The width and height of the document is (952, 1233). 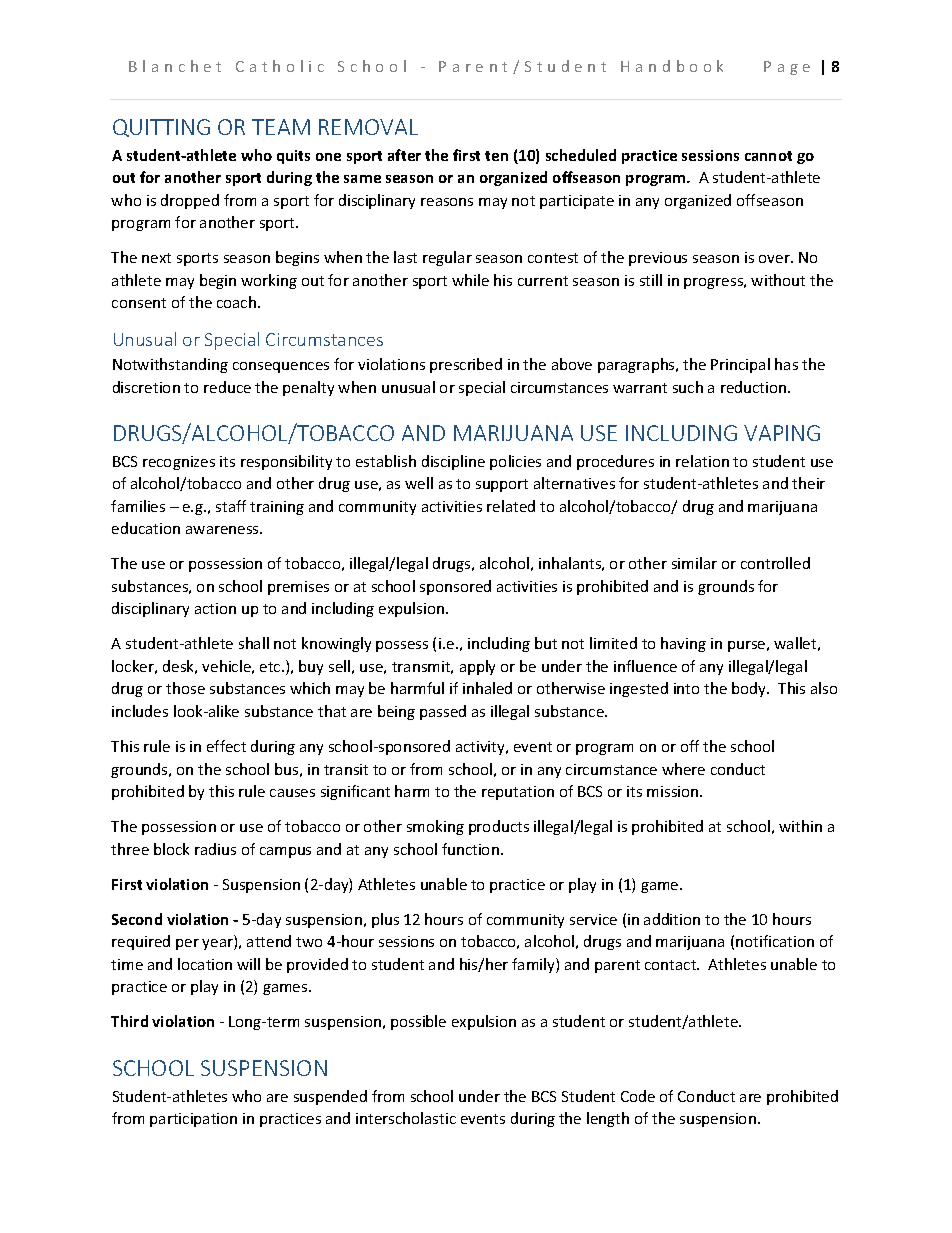 What do you see at coordinates (775, 563) in the document?
I see `controlled` at bounding box center [775, 563].
